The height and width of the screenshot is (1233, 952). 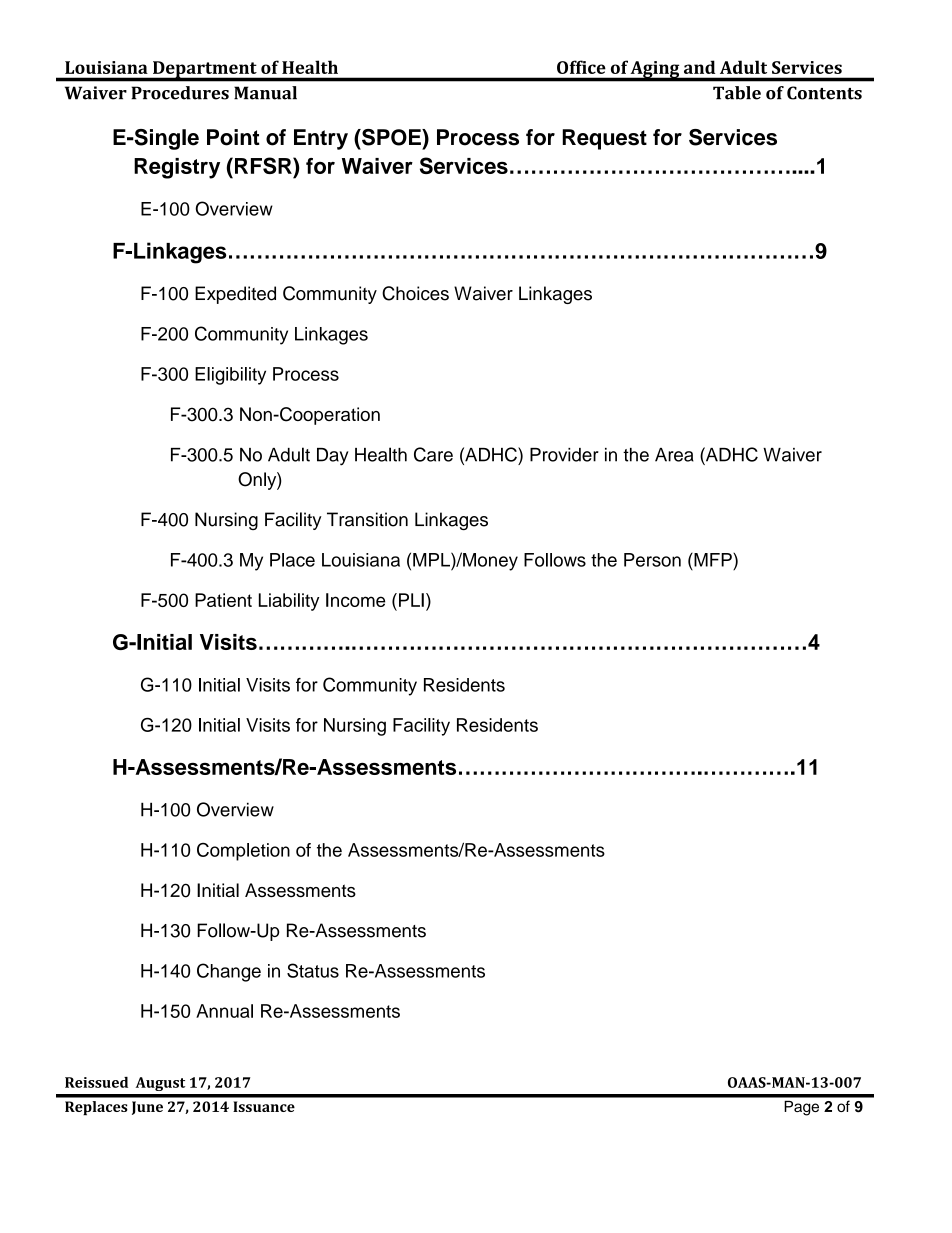 I want to click on Eligibility, so click(x=230, y=376).
